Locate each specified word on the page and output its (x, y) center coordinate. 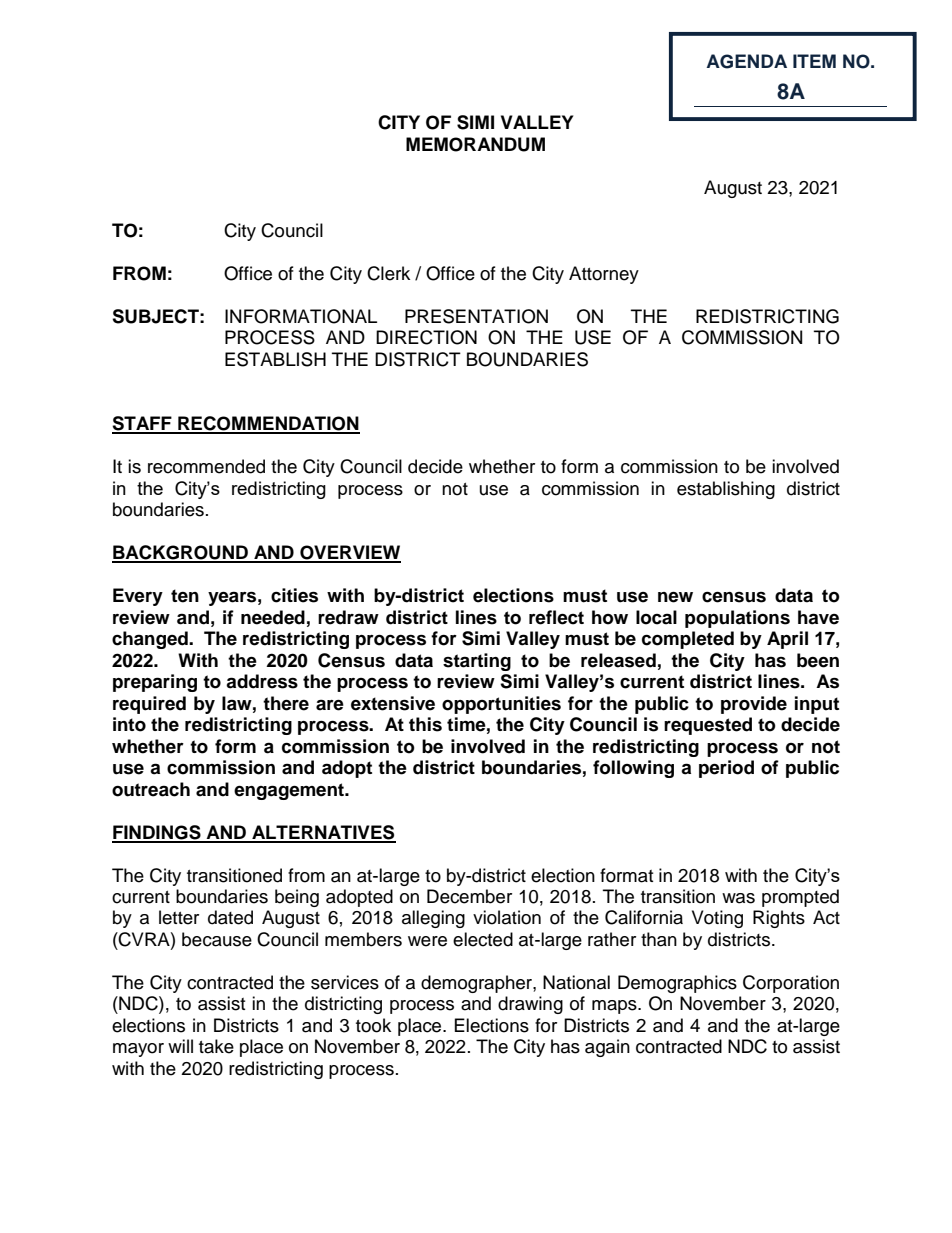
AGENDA (746, 61)
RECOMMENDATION (268, 424)
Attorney (604, 275)
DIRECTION (426, 337)
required (149, 705)
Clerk (388, 273)
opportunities (501, 705)
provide (754, 705)
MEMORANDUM (475, 144)
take (216, 1046)
